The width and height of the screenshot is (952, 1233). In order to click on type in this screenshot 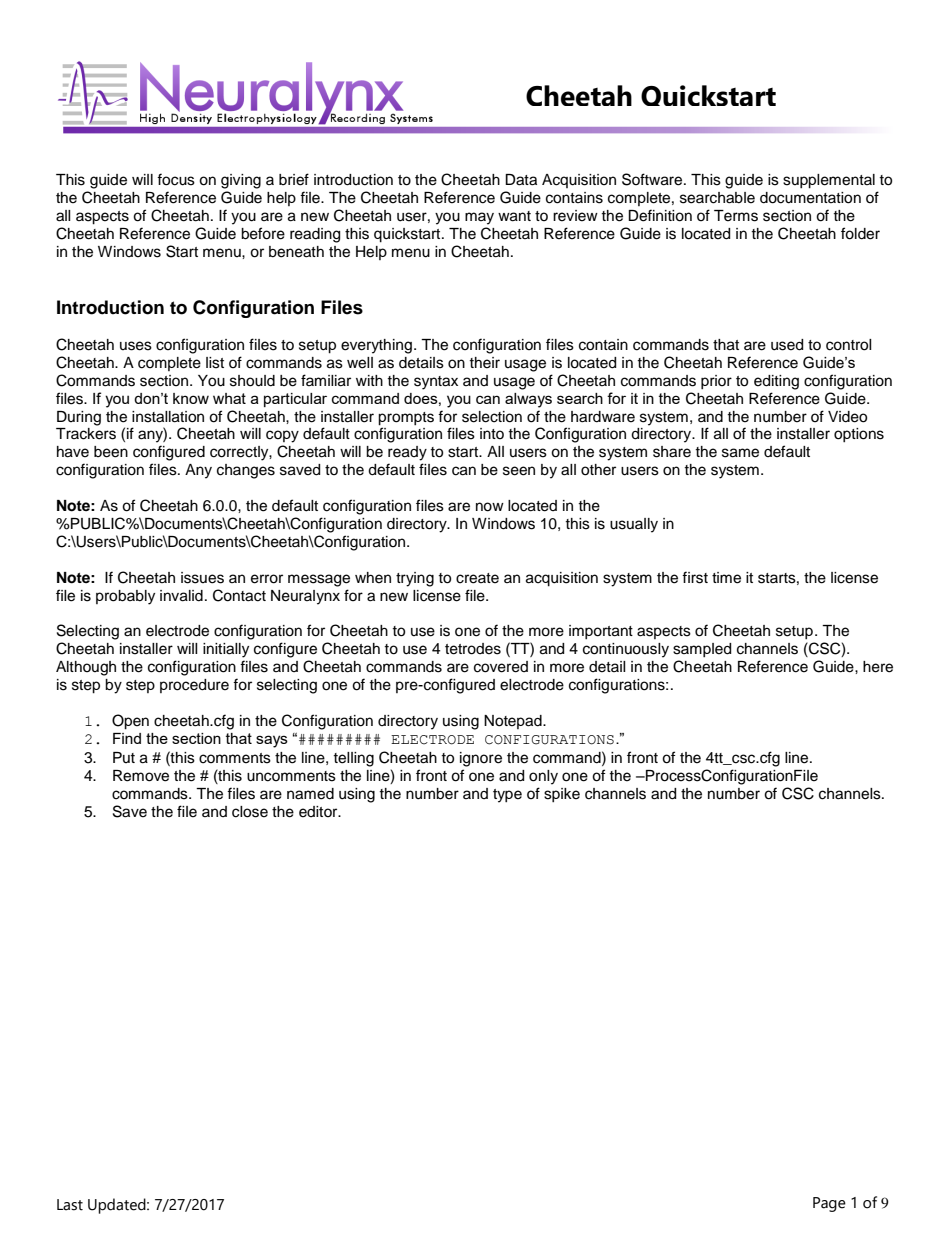, I will do `click(507, 796)`.
